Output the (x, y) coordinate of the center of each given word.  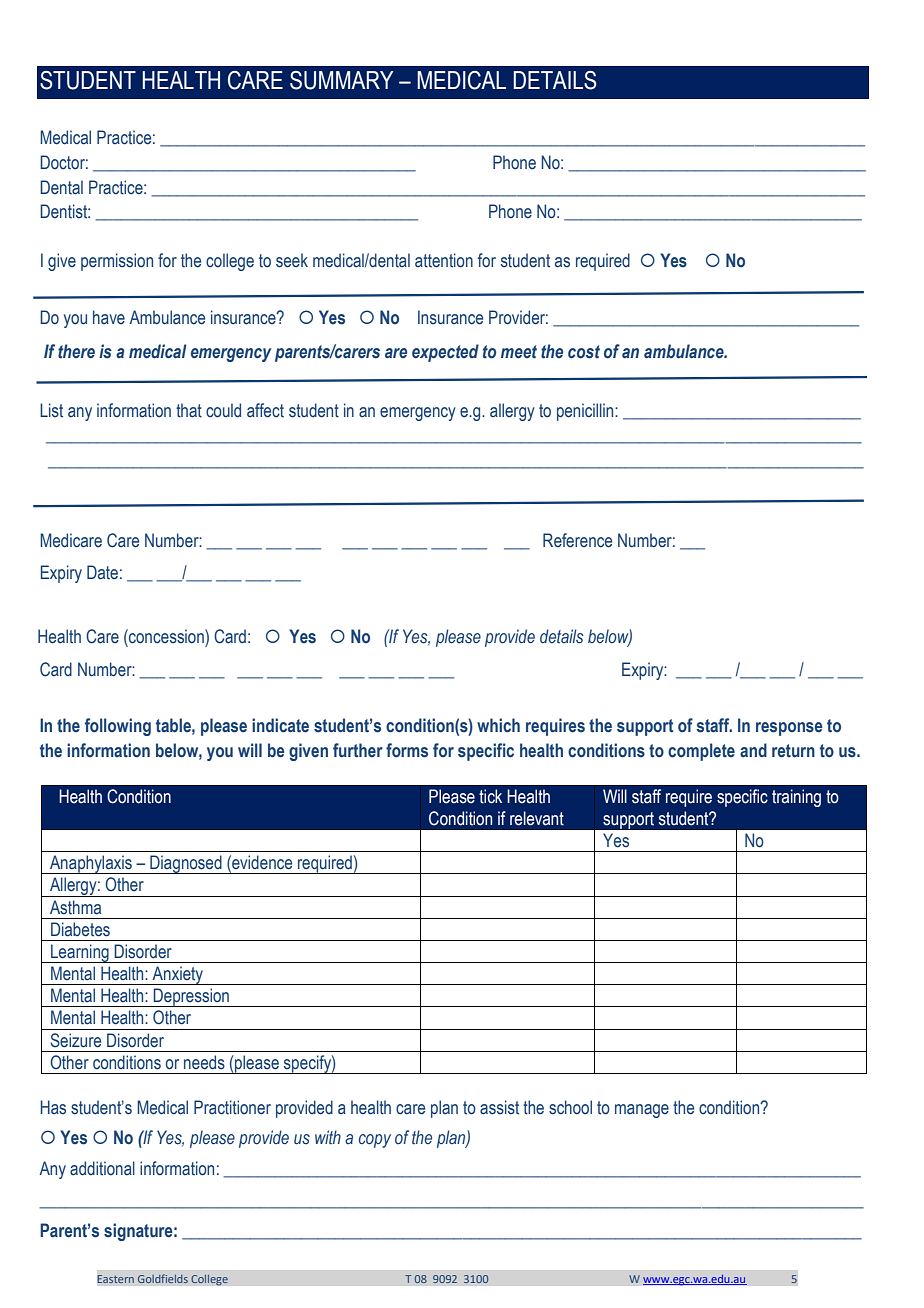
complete (701, 752)
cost (584, 352)
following (118, 727)
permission (117, 262)
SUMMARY (341, 80)
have (109, 317)
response (789, 729)
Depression (191, 997)
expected (445, 353)
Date (102, 572)
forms (407, 750)
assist (499, 1107)
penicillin (586, 412)
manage (642, 1111)
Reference (577, 540)
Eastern (116, 1279)
